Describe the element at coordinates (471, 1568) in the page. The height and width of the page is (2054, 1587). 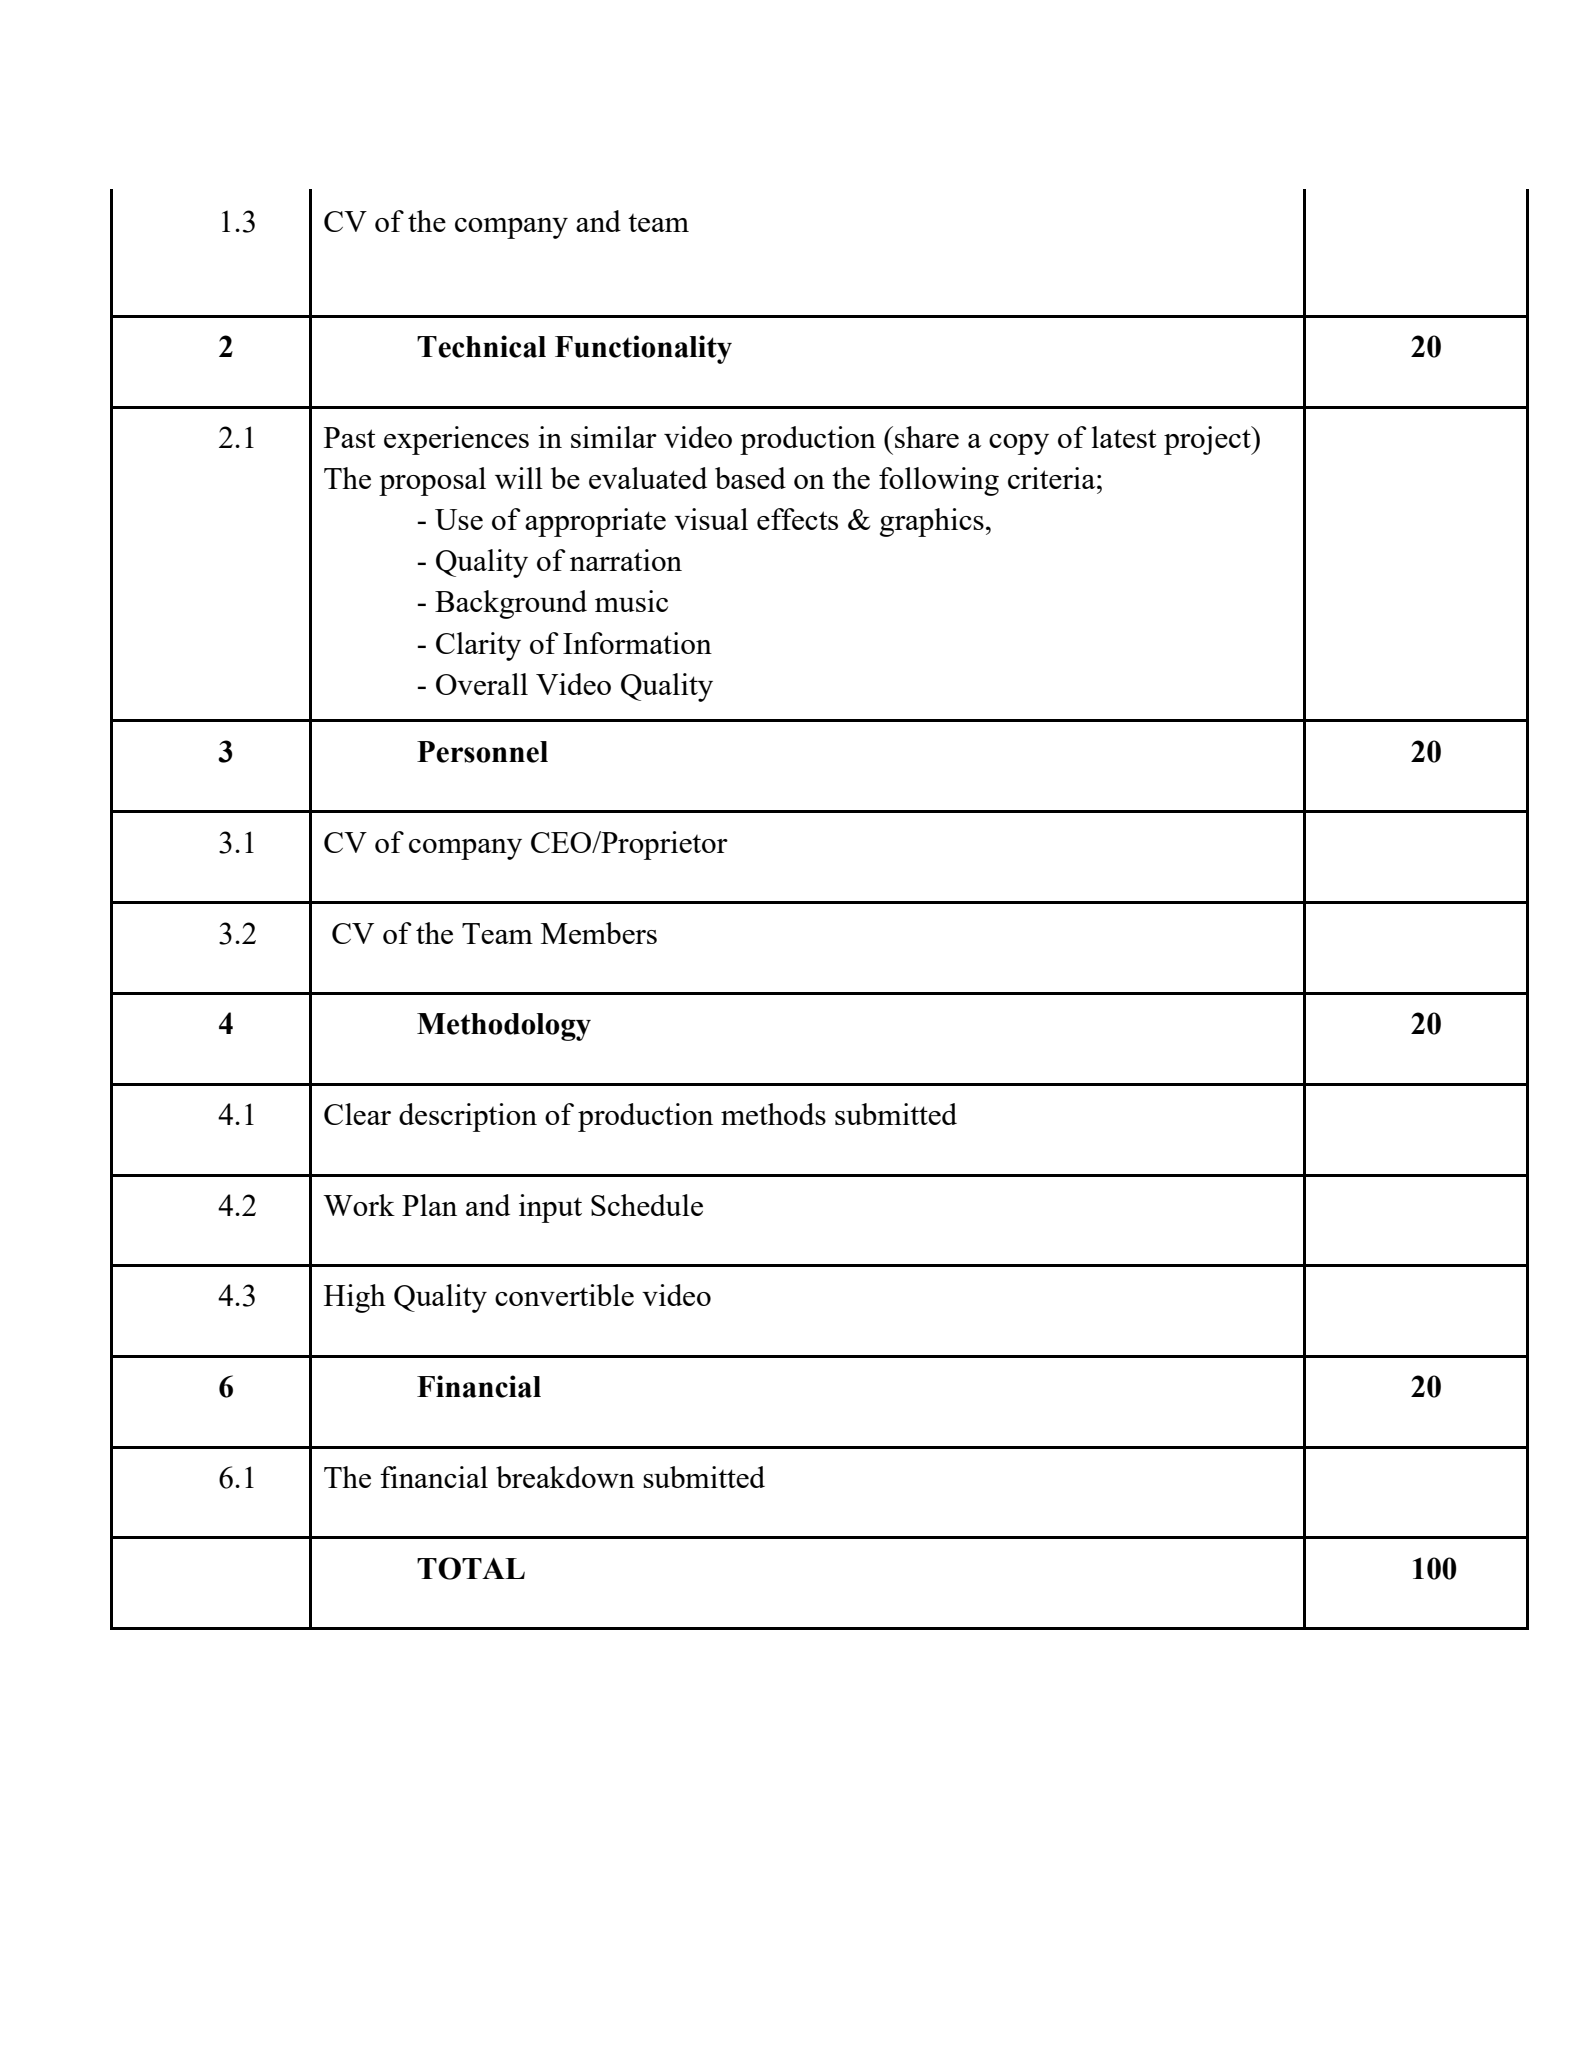
I see `TOTAL` at that location.
